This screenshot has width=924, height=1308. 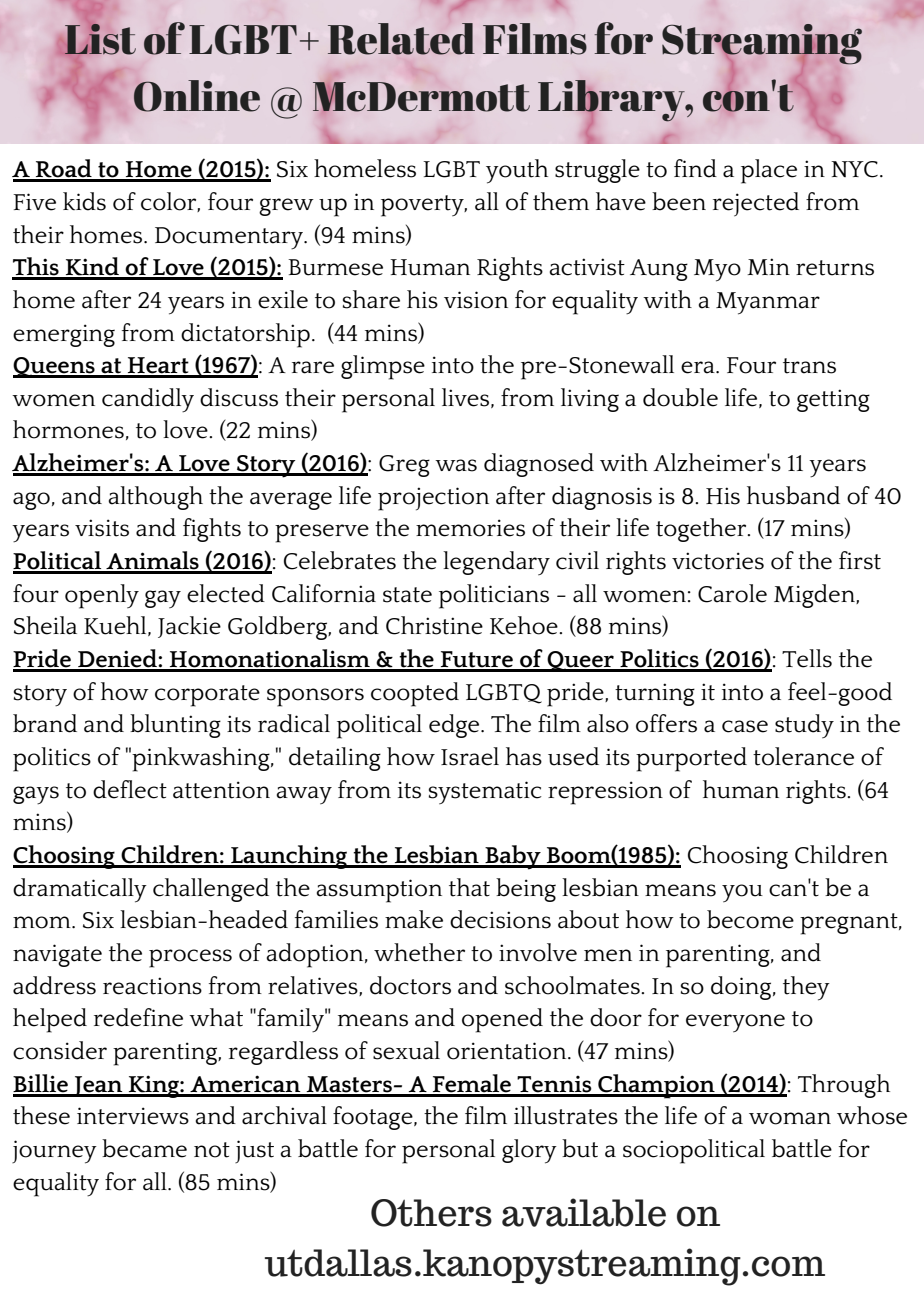 What do you see at coordinates (769, 171) in the screenshot?
I see `place` at bounding box center [769, 171].
